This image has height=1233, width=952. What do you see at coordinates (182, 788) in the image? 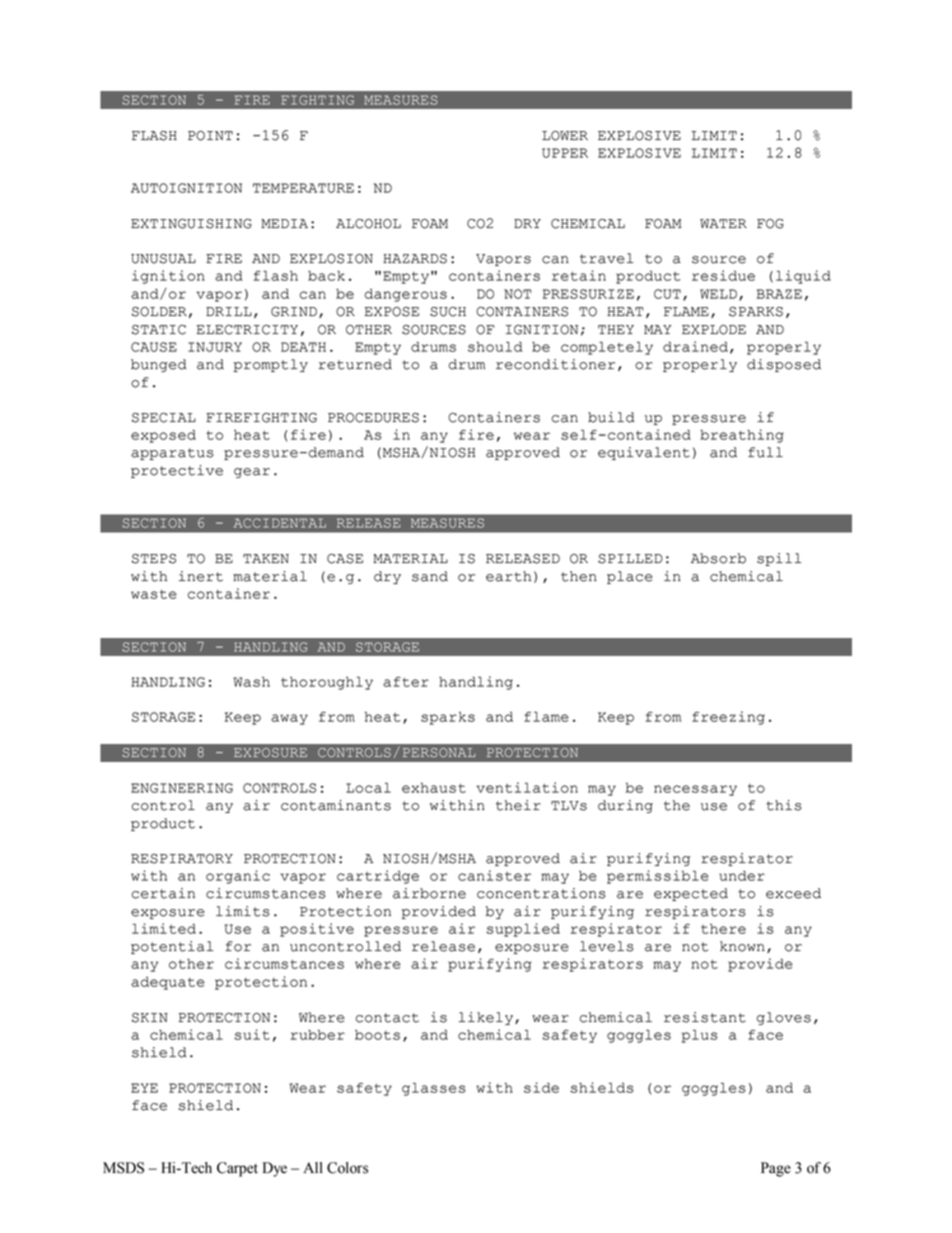
I see `ENGINEERING` at bounding box center [182, 788].
